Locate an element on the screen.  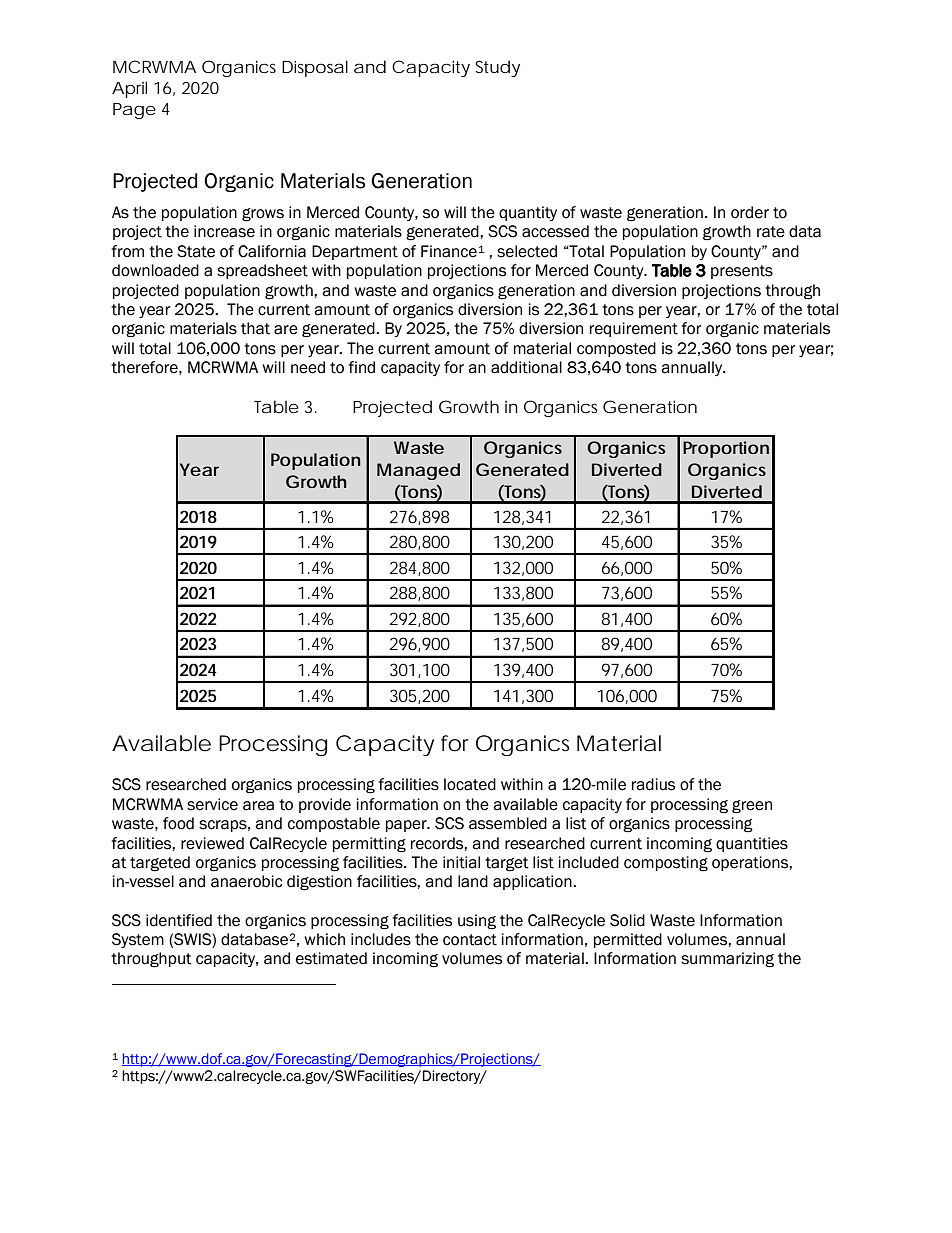
Study is located at coordinates (497, 68).
